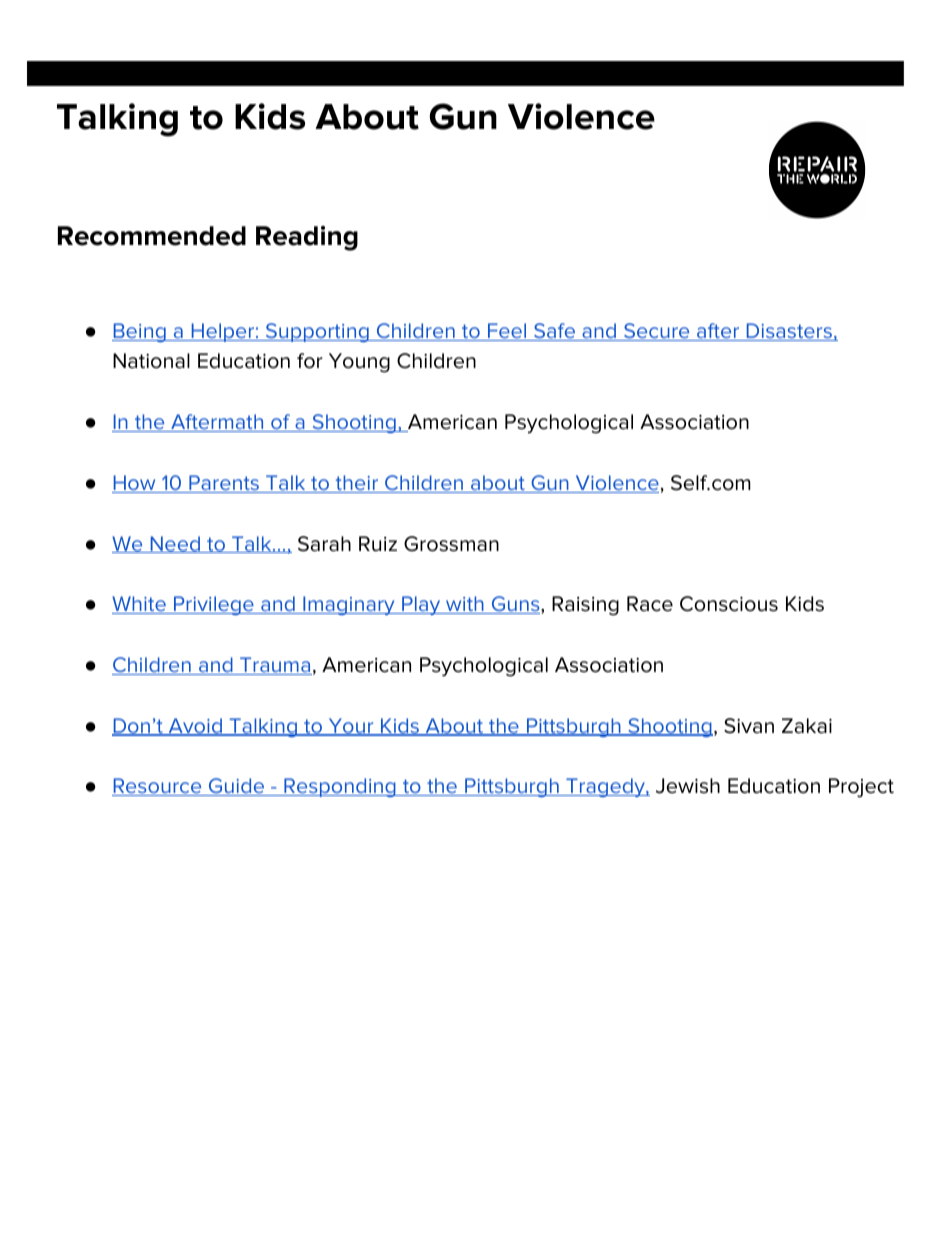 The height and width of the screenshot is (1233, 952). I want to click on Sivan, so click(749, 726).
